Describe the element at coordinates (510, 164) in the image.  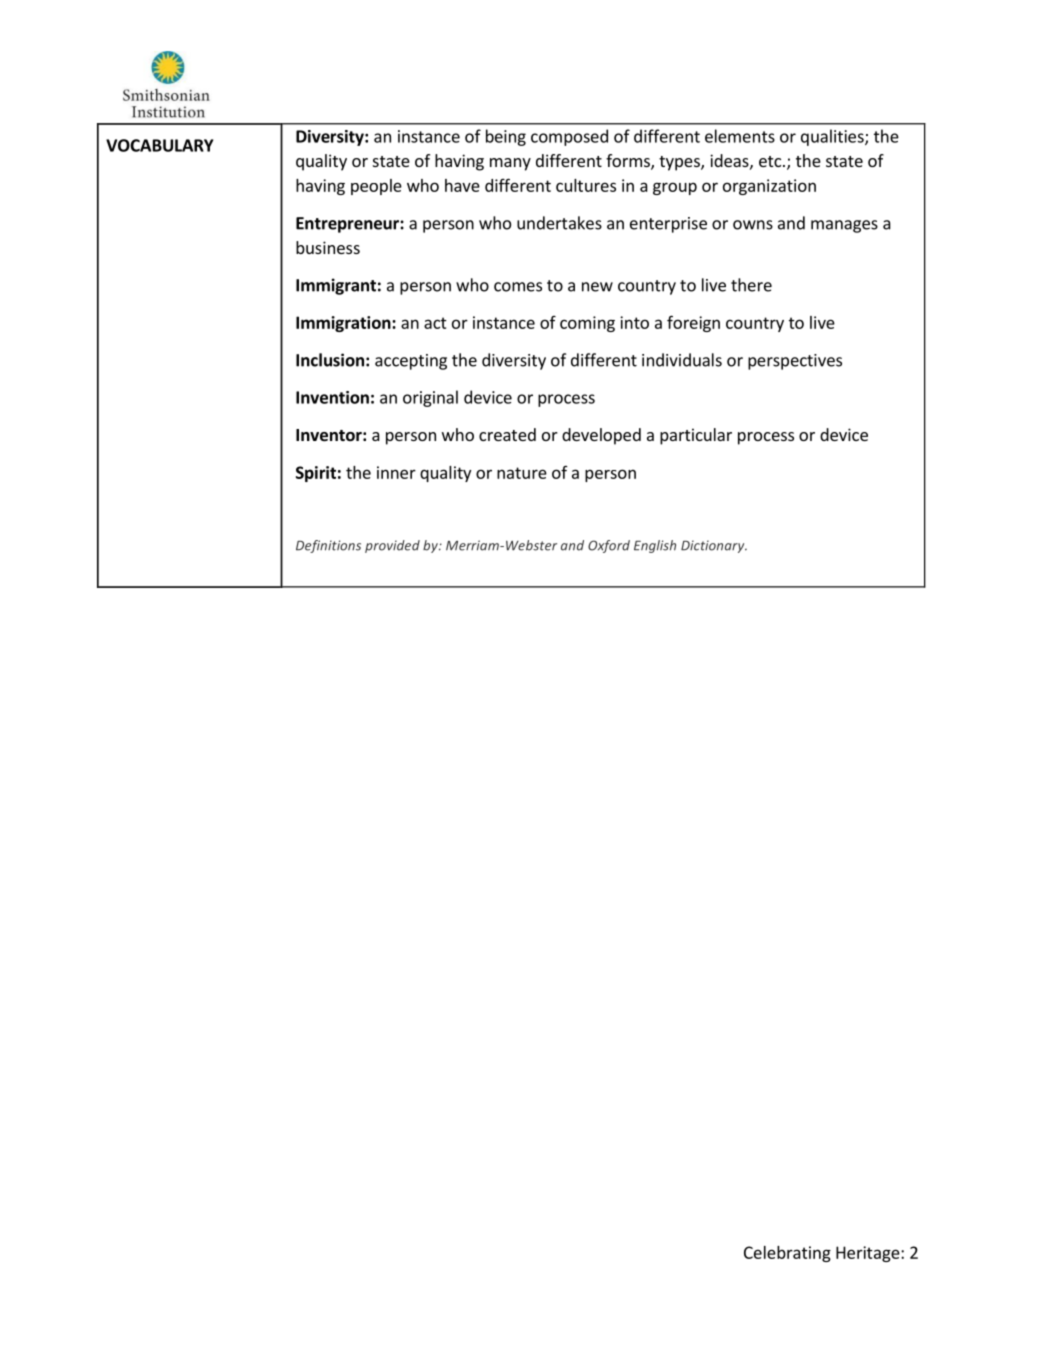
I see `many` at that location.
